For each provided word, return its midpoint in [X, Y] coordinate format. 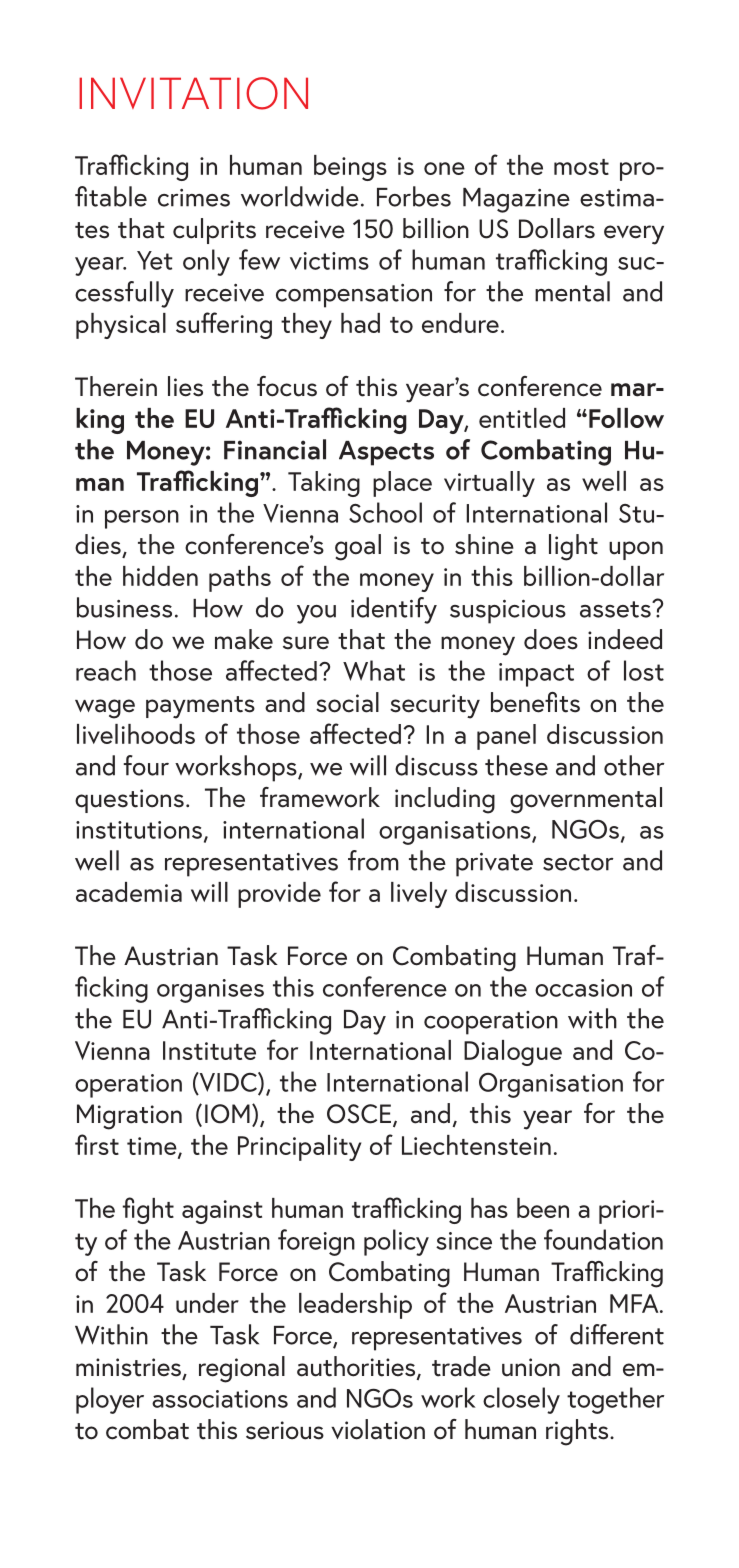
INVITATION [193, 93]
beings [350, 168]
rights [578, 1432]
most [581, 167]
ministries [130, 1368]
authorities [357, 1367]
